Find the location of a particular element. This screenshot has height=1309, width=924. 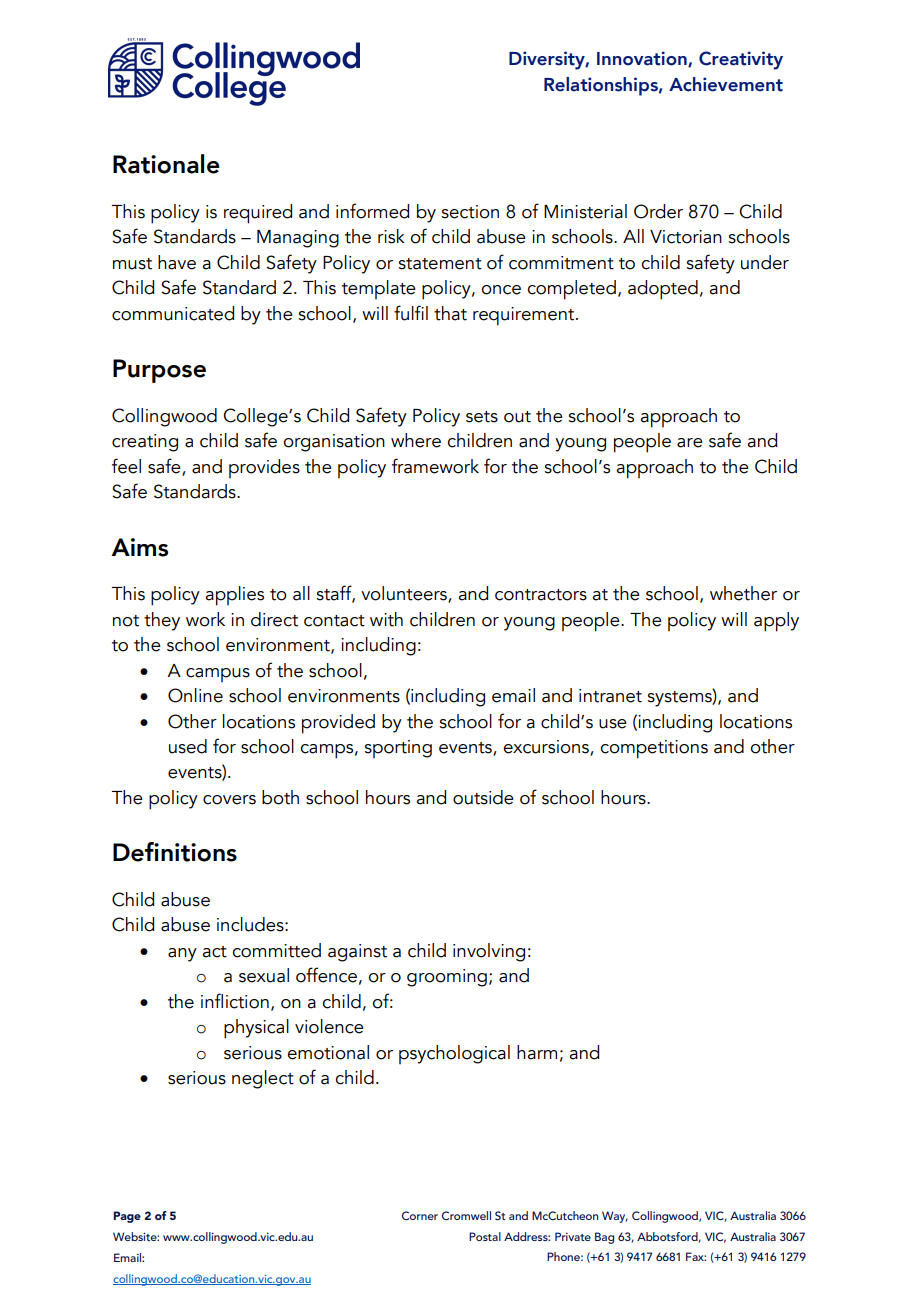

with is located at coordinates (386, 619).
